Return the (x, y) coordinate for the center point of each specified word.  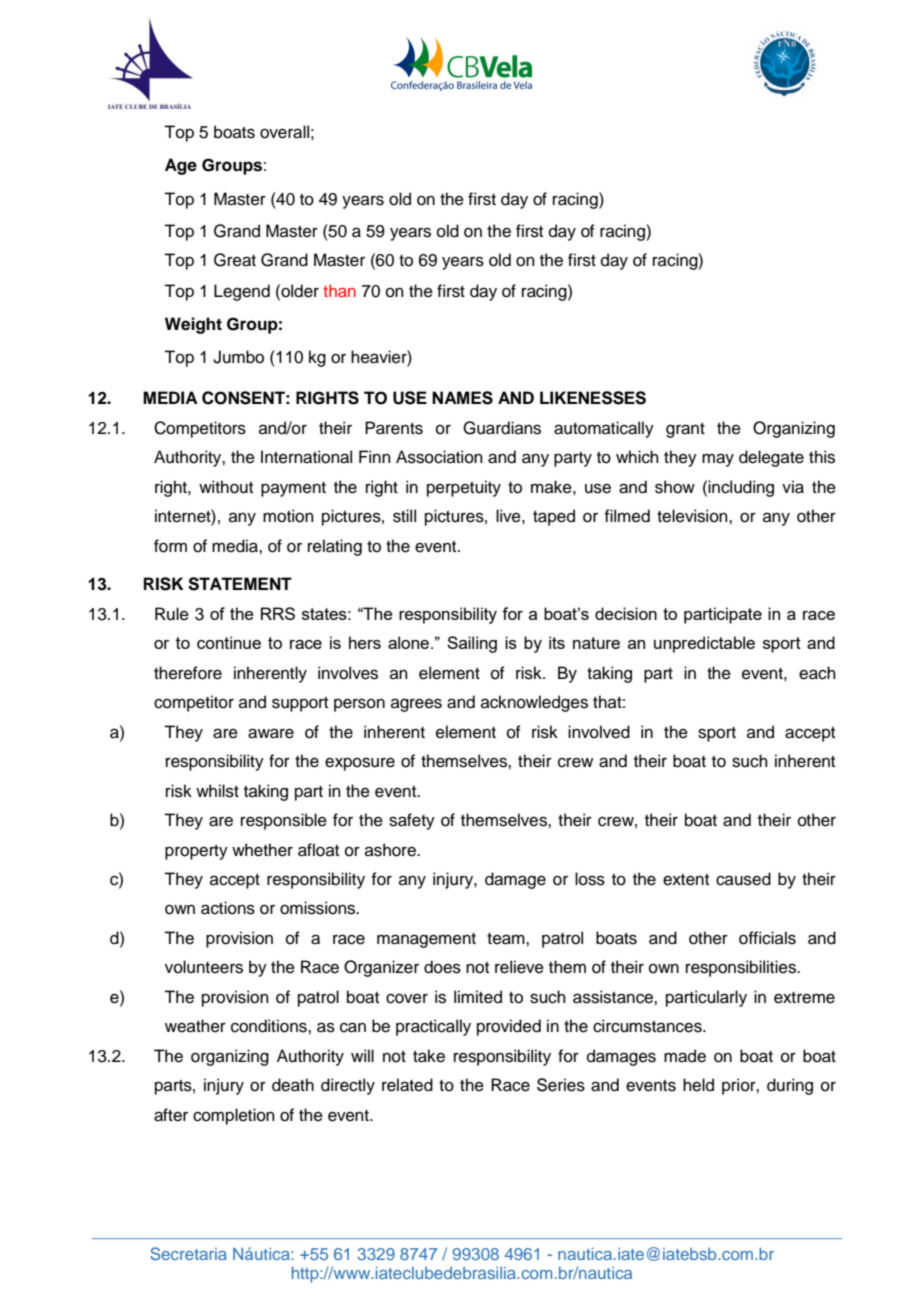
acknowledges (534, 703)
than (339, 291)
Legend (242, 292)
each (817, 673)
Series (561, 1085)
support (300, 704)
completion (234, 1116)
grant (685, 430)
